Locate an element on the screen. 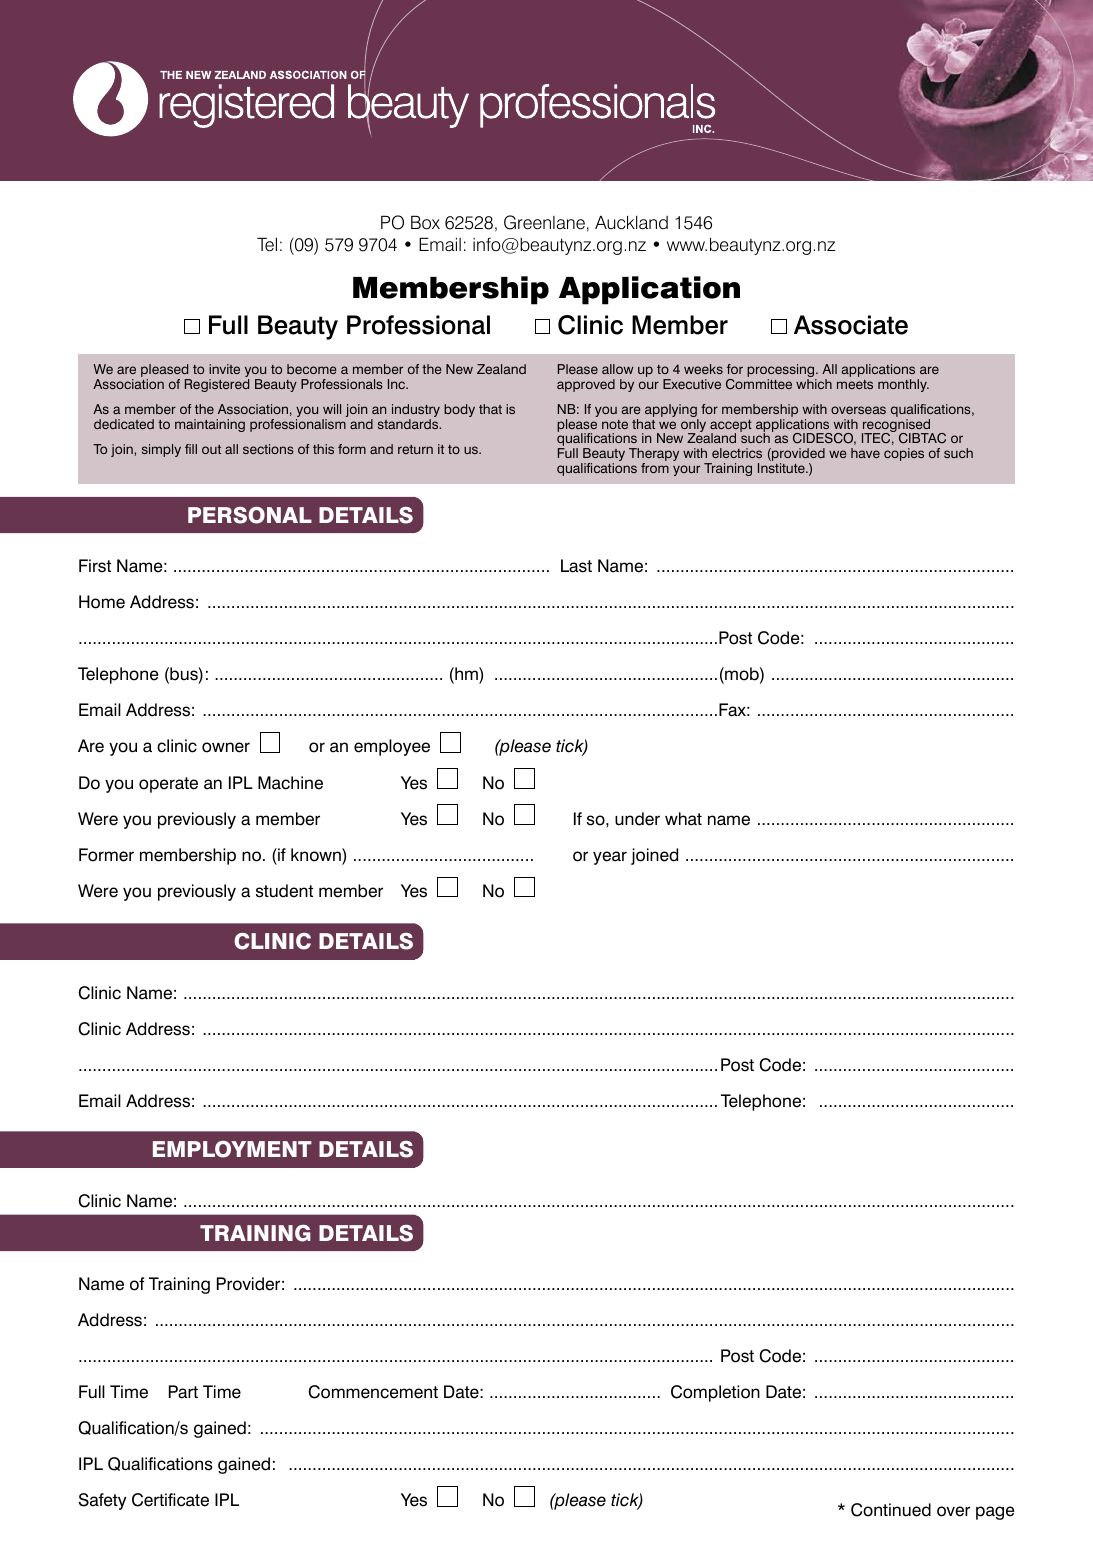 This screenshot has height=1545, width=1093. Certificate is located at coordinates (170, 1500).
